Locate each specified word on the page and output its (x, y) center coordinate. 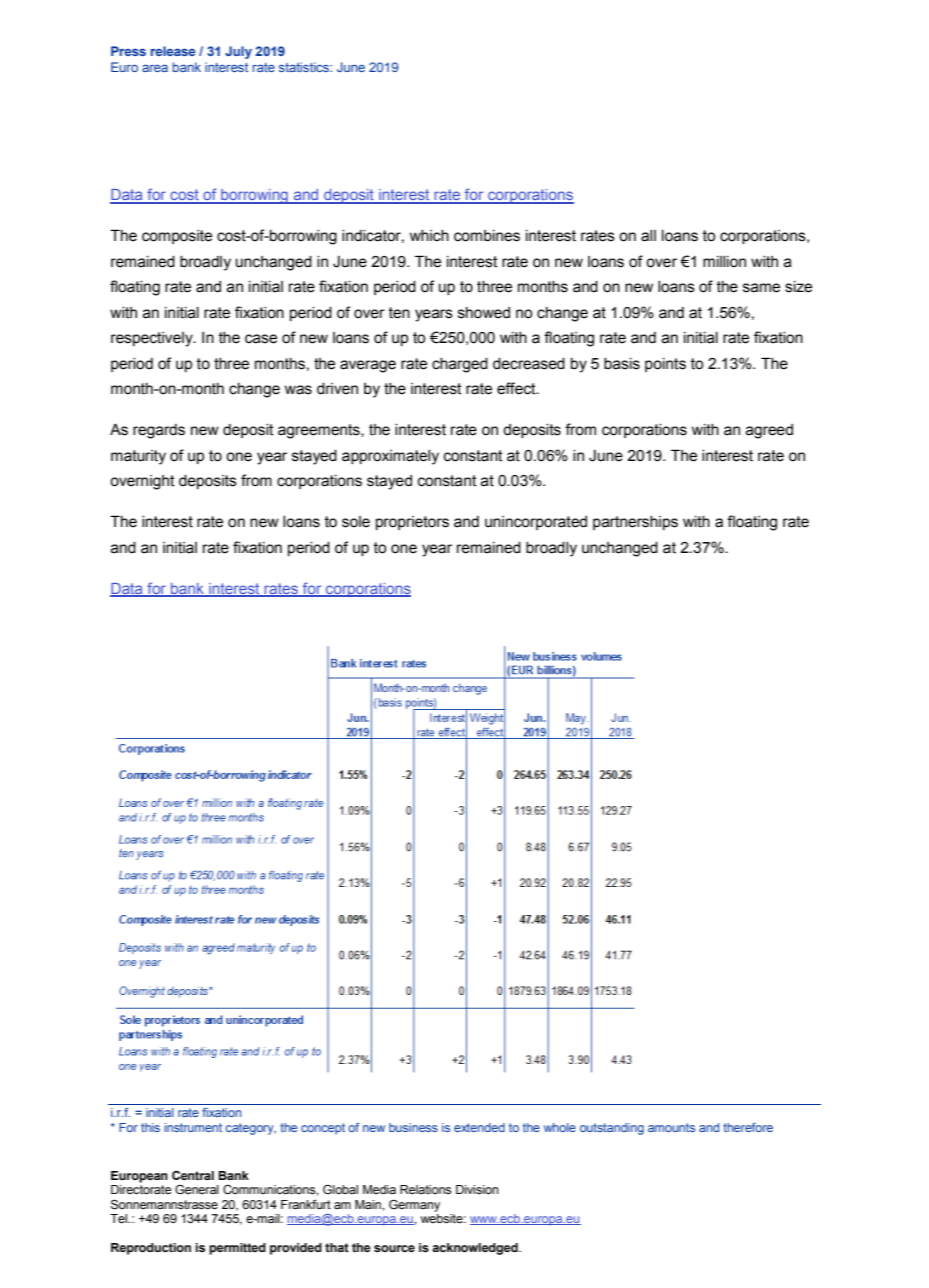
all (648, 236)
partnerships (635, 523)
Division (477, 1189)
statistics (305, 67)
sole (356, 522)
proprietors (412, 523)
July (238, 52)
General (197, 1189)
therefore (748, 1127)
